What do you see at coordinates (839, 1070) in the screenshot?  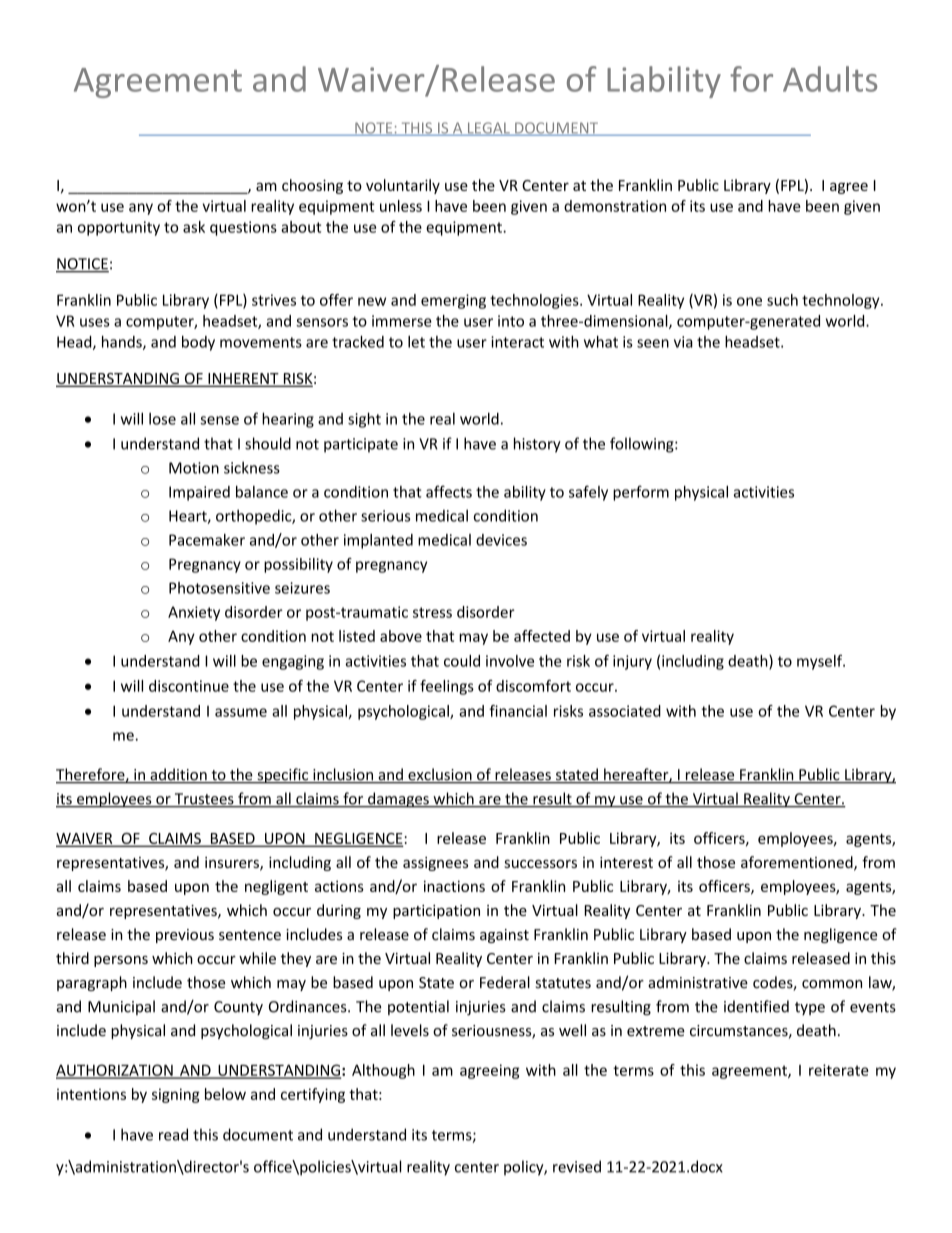 I see `reiterate` at bounding box center [839, 1070].
